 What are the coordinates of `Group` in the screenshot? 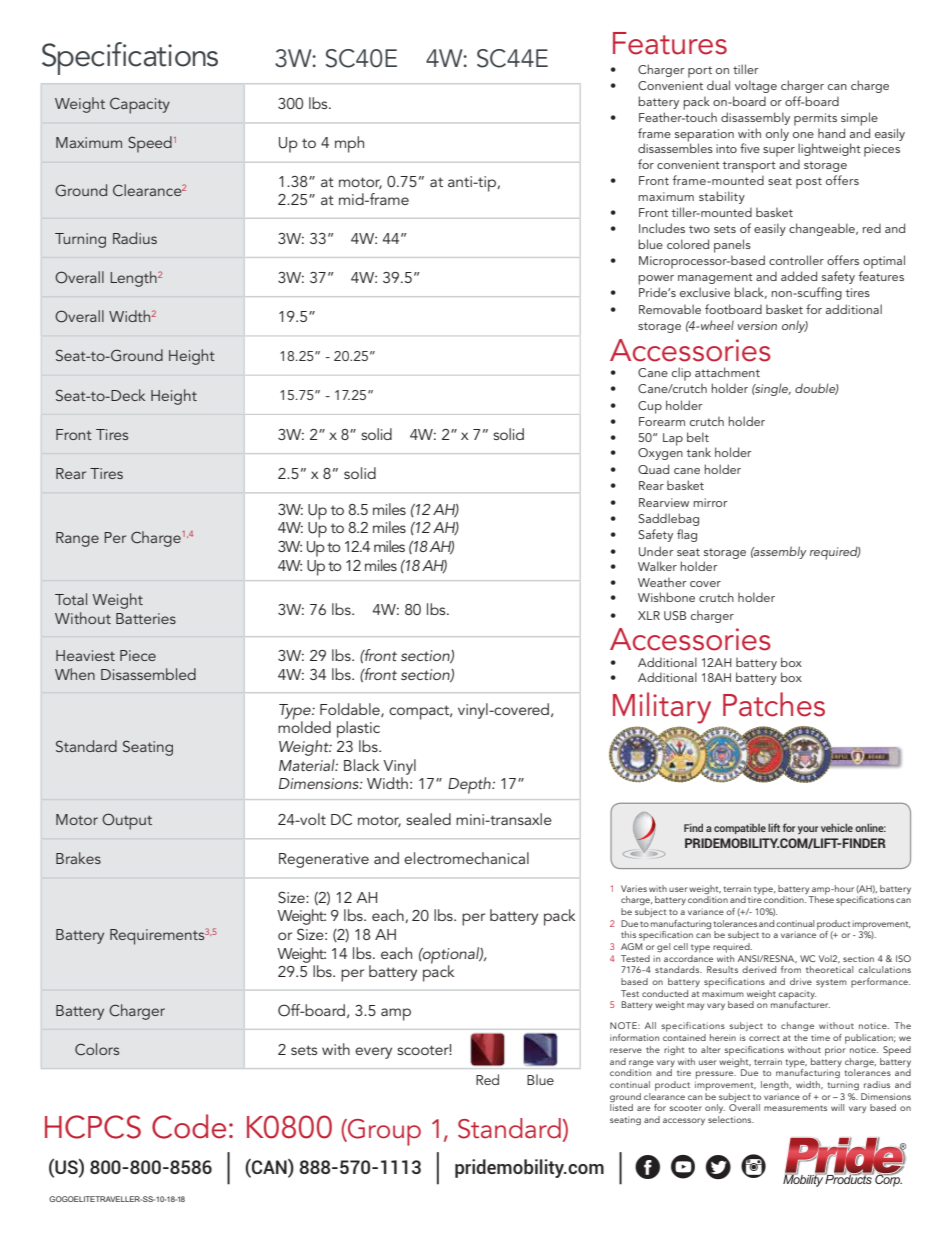 It's located at (383, 1132).
